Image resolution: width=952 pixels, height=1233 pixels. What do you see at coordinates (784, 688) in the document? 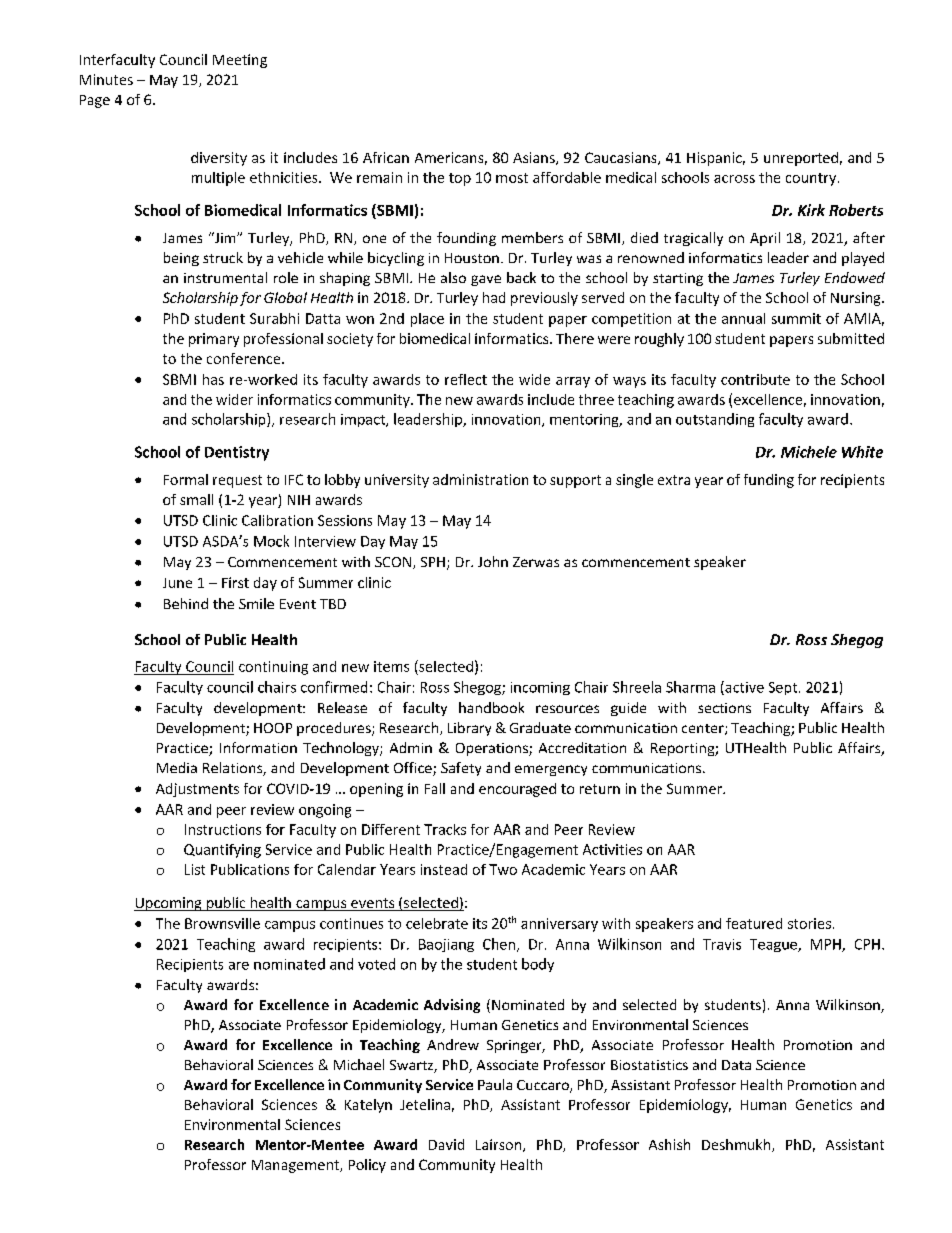
I see `Sept` at bounding box center [784, 688].
